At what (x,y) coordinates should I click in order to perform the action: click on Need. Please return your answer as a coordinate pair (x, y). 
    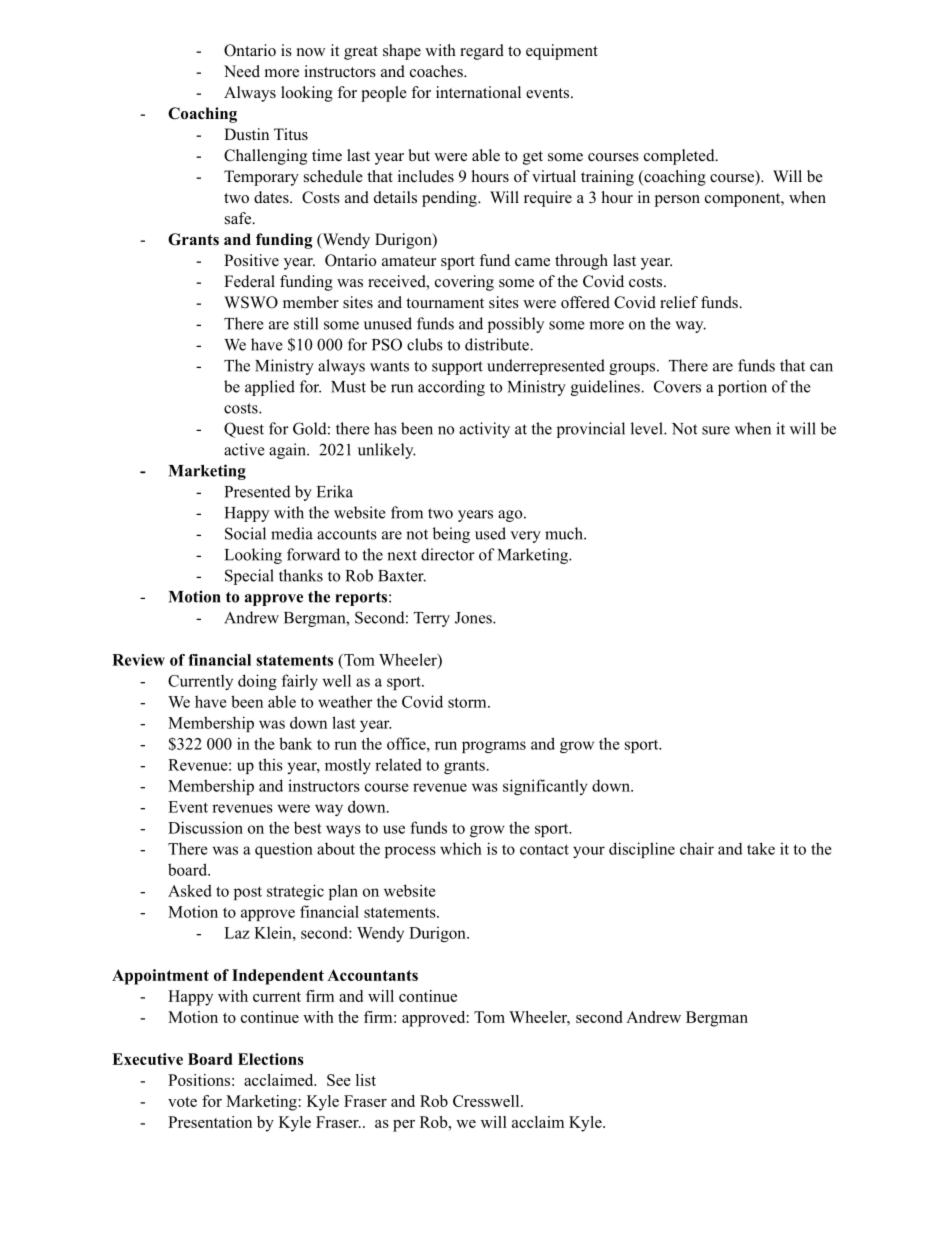
    Looking at the image, I should click on (242, 71).
